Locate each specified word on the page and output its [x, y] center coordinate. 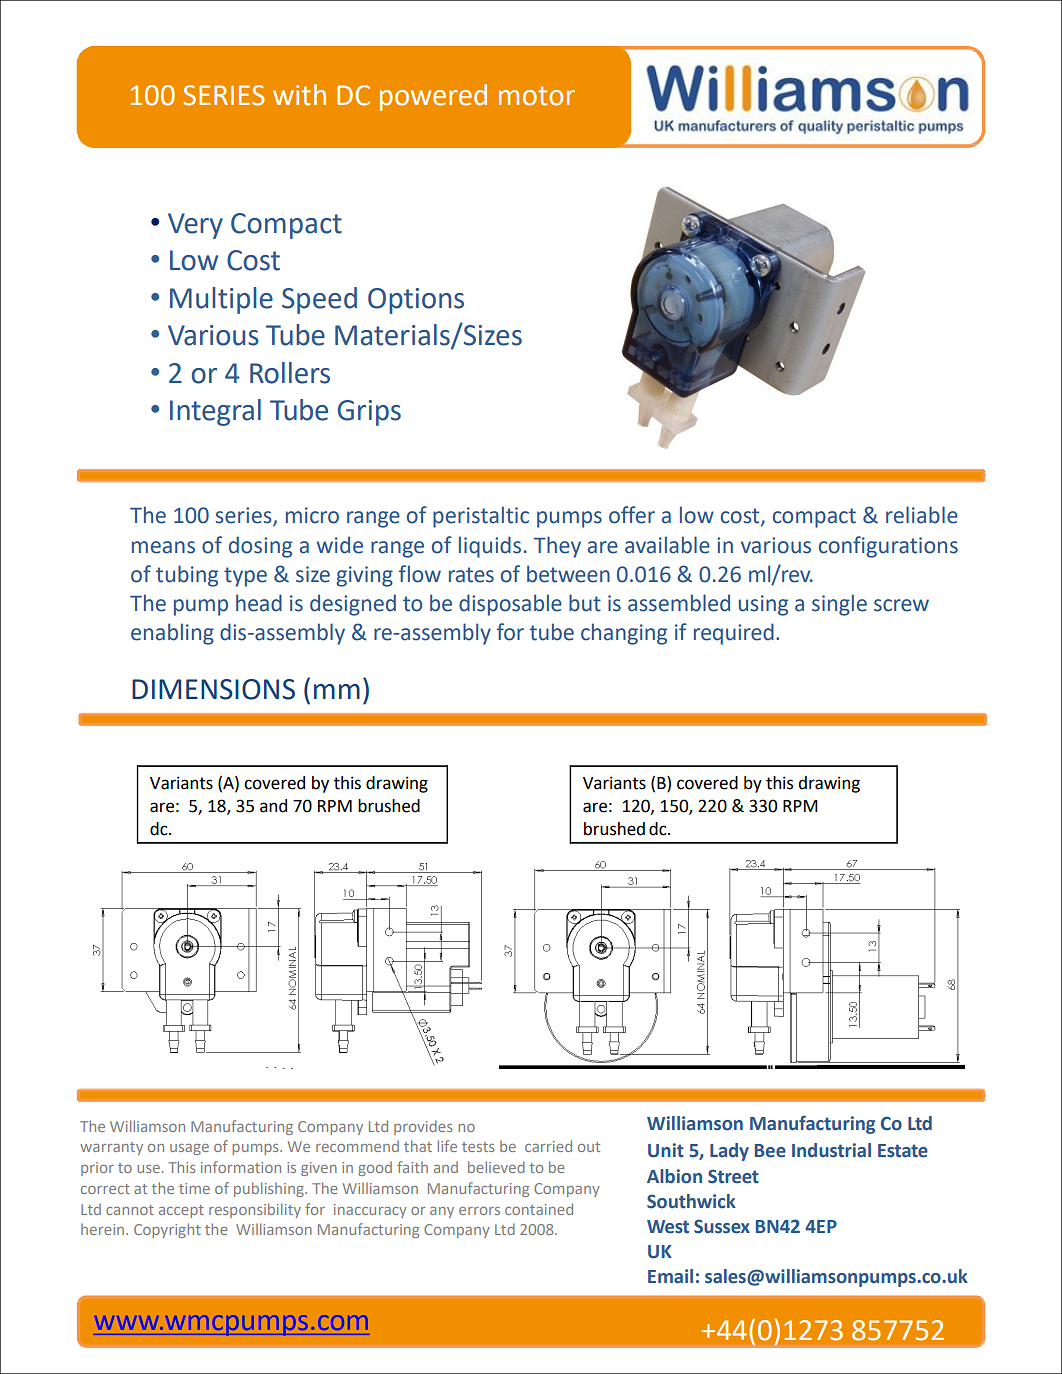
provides [423, 1127]
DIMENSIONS [213, 689]
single [839, 605]
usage [189, 1149]
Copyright [167, 1230]
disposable [510, 605]
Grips [369, 413]
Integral [215, 412]
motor [537, 96]
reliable [922, 515]
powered [433, 97]
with [299, 95]
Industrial [831, 1150]
